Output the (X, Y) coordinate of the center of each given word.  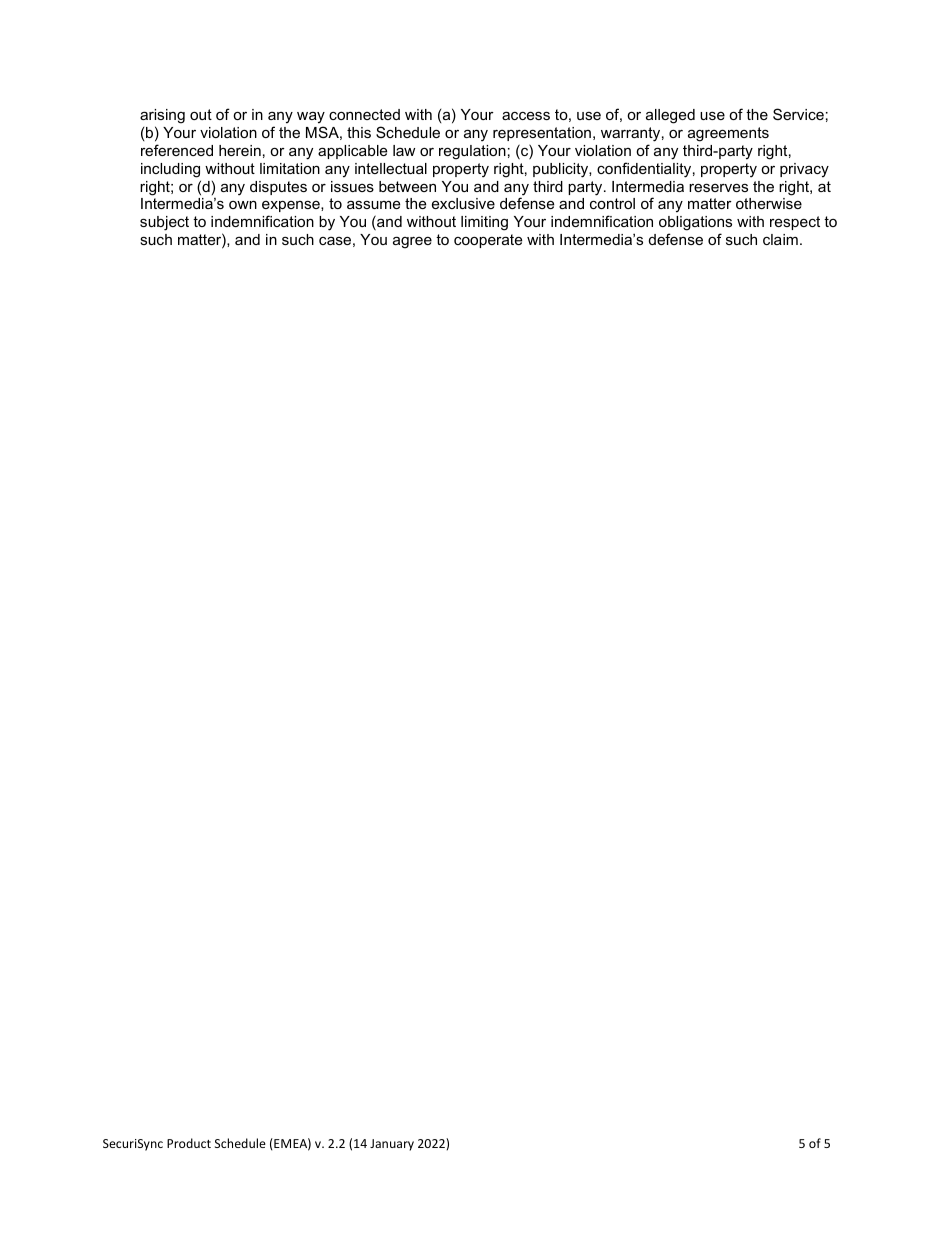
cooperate (488, 241)
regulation (472, 152)
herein (240, 150)
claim (780, 239)
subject (164, 223)
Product (189, 1143)
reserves (718, 187)
